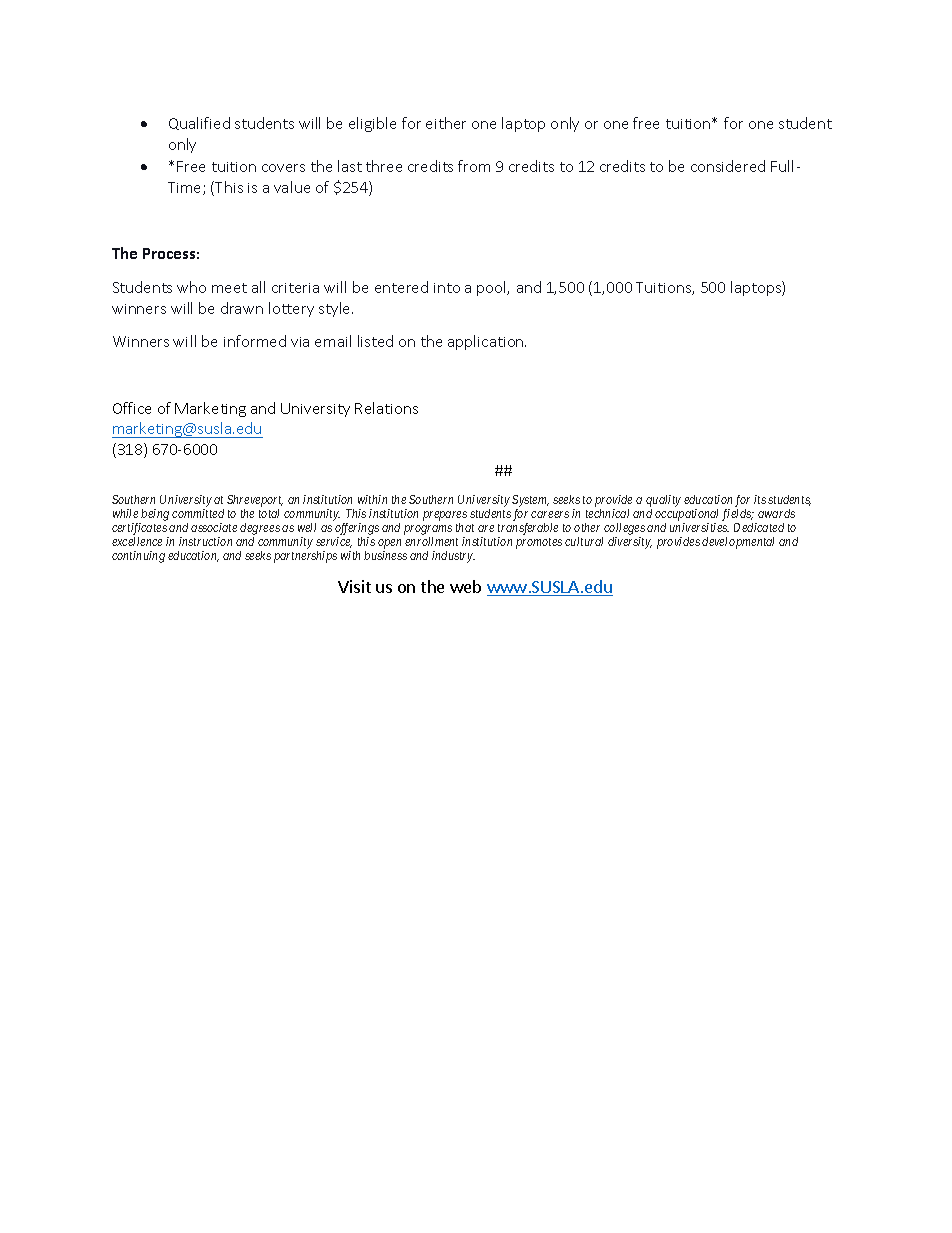  Describe the element at coordinates (465, 586) in the screenshot. I see `web` at that location.
